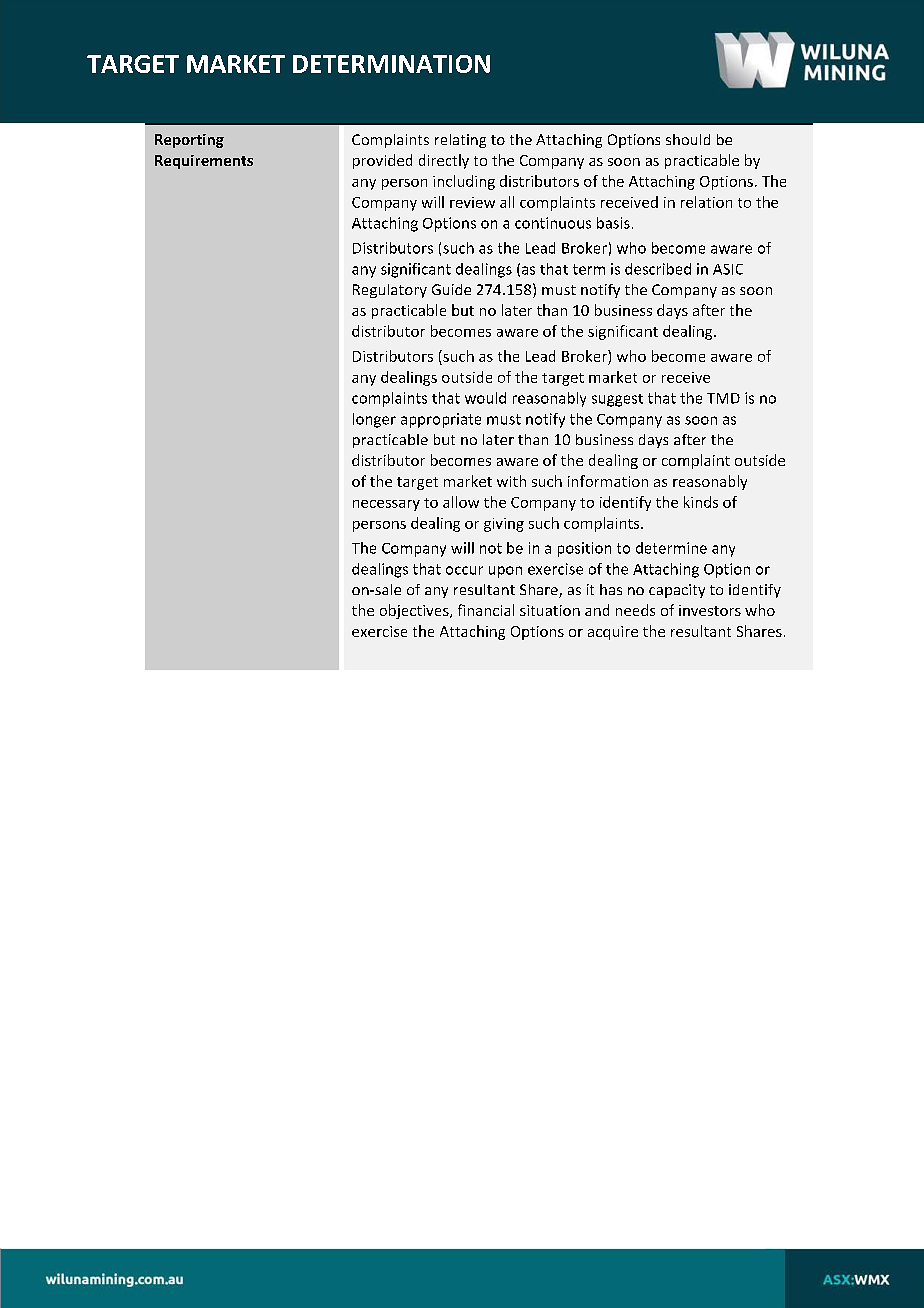 Image resolution: width=924 pixels, height=1308 pixels. Describe the element at coordinates (635, 610) in the image. I see `needs` at that location.
